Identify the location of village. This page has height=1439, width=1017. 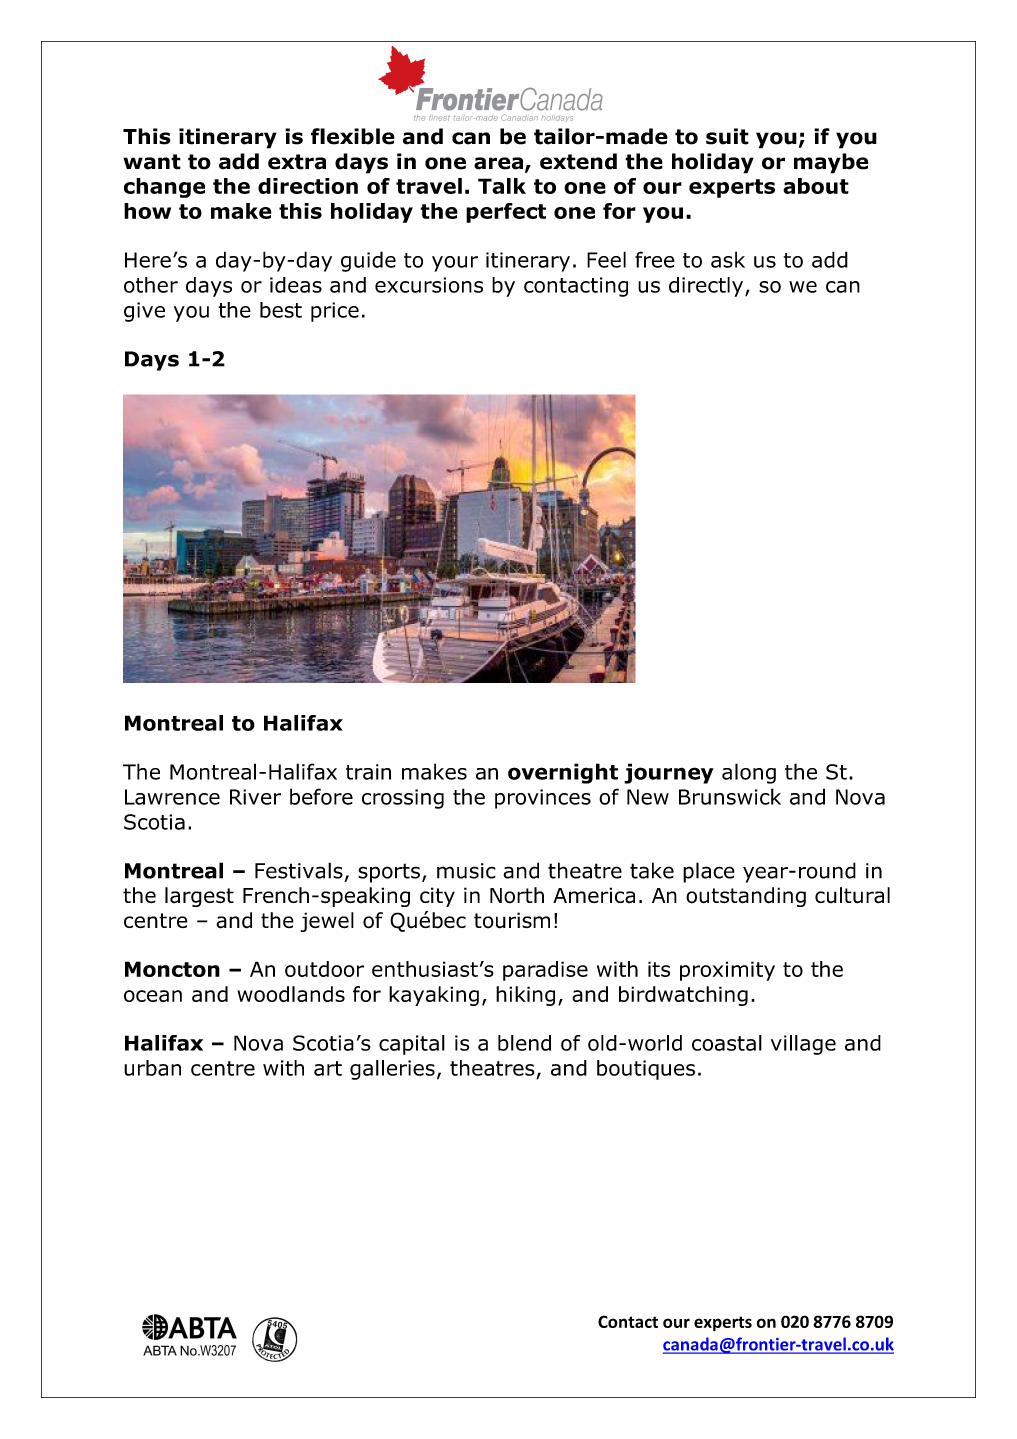
(803, 1045).
